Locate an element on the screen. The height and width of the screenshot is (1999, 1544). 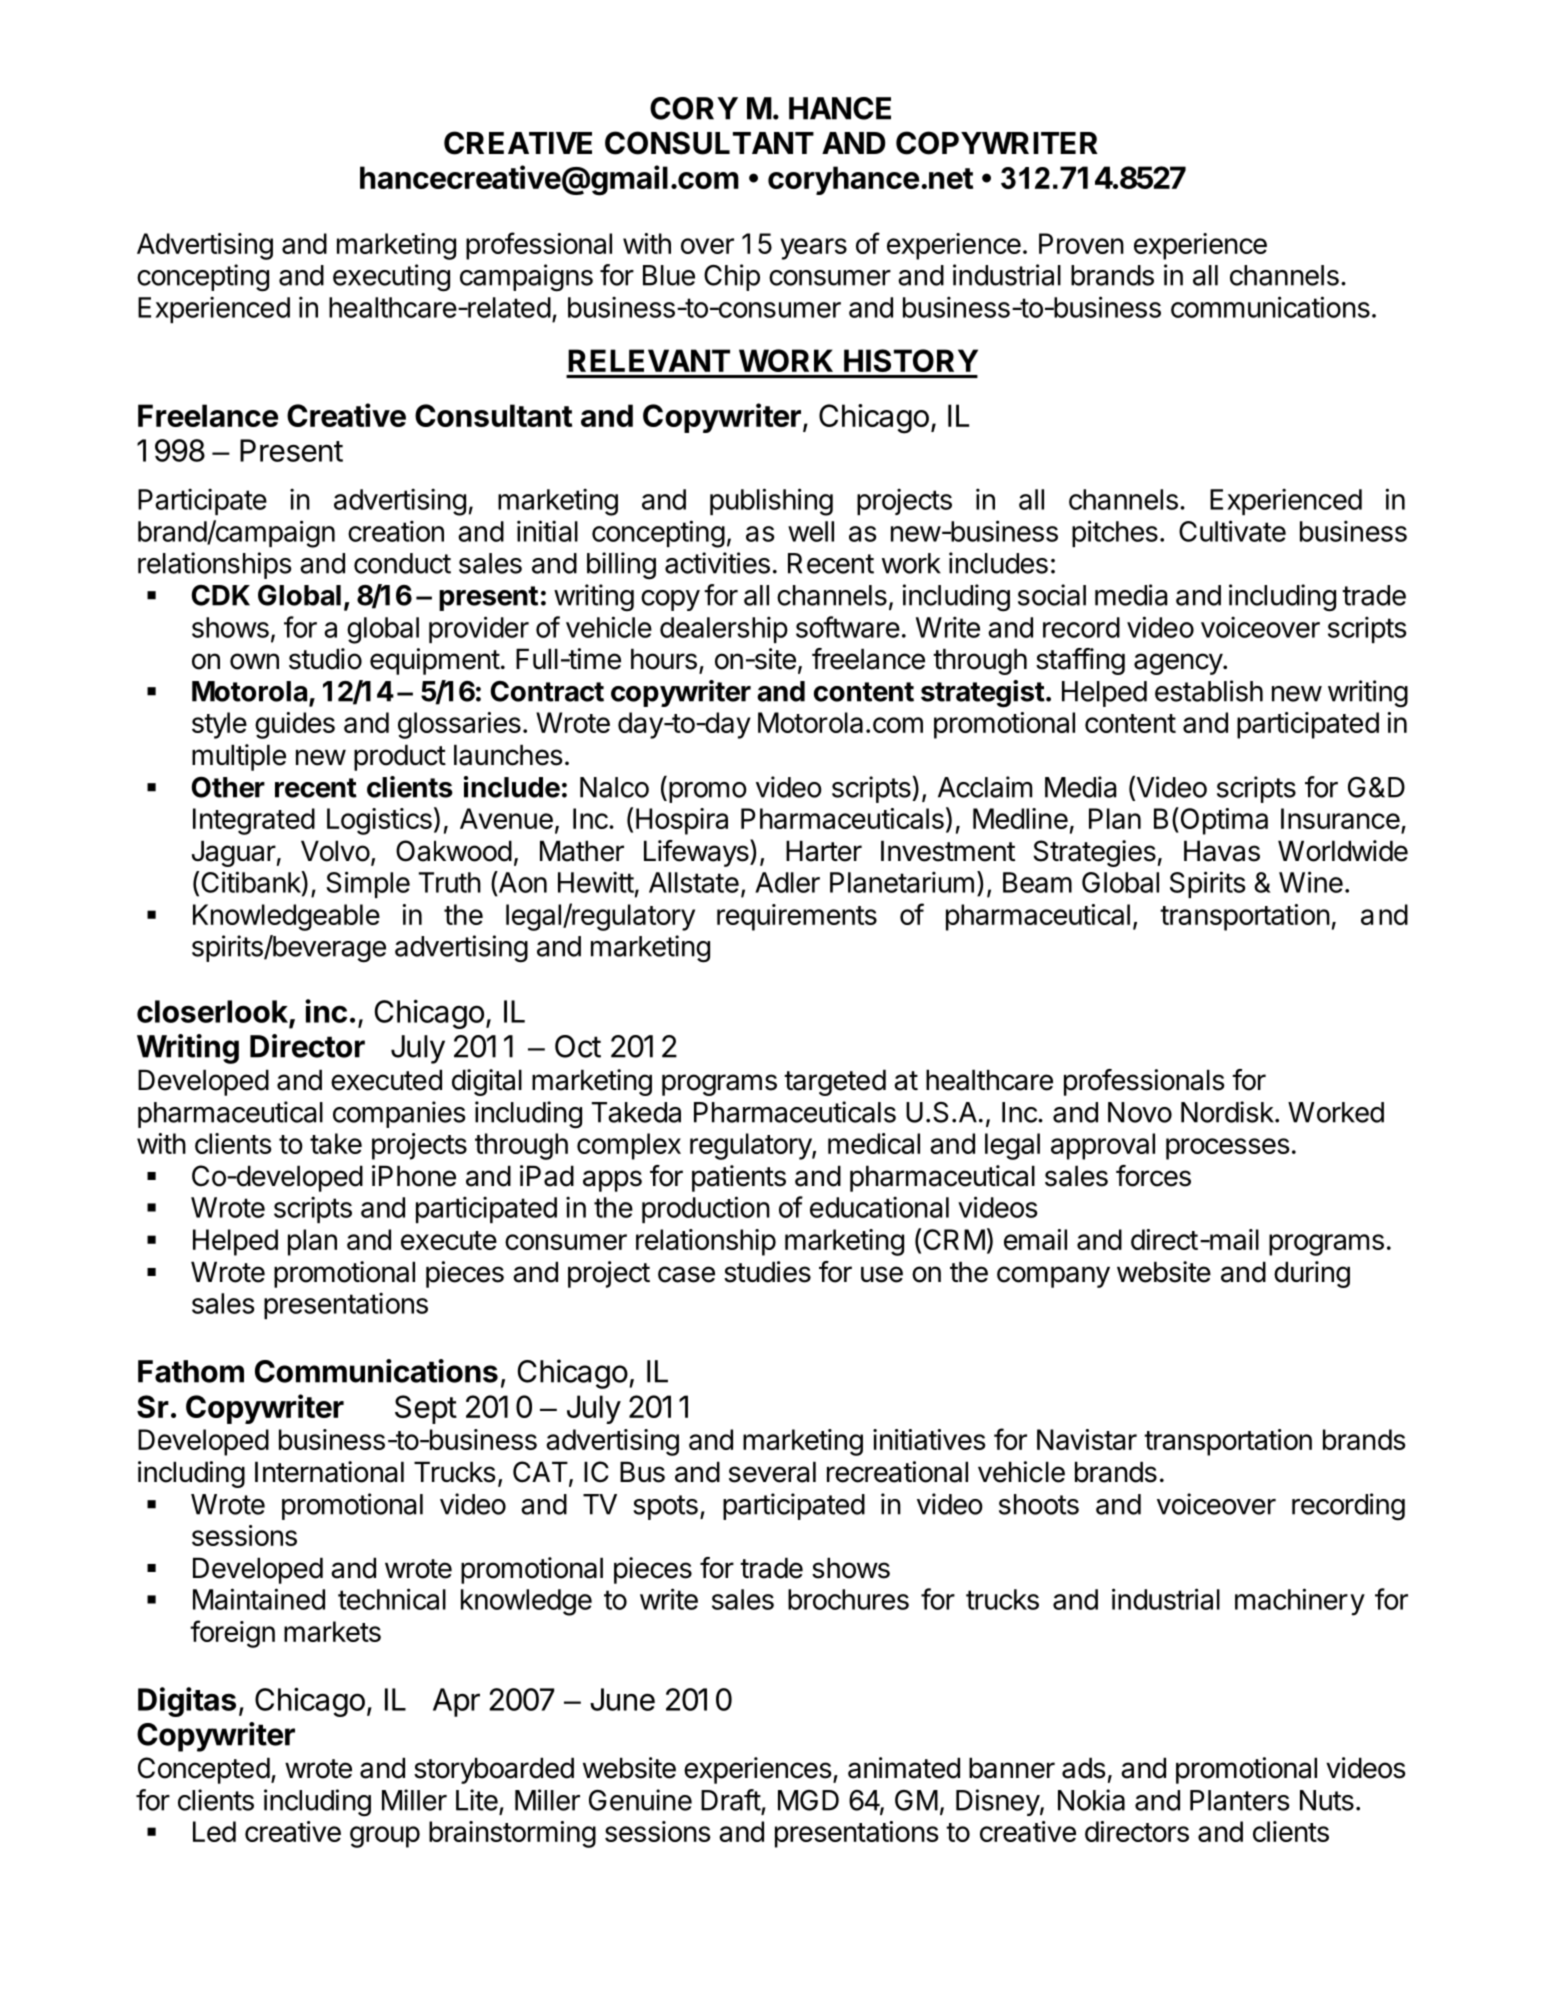
Chip is located at coordinates (732, 277).
